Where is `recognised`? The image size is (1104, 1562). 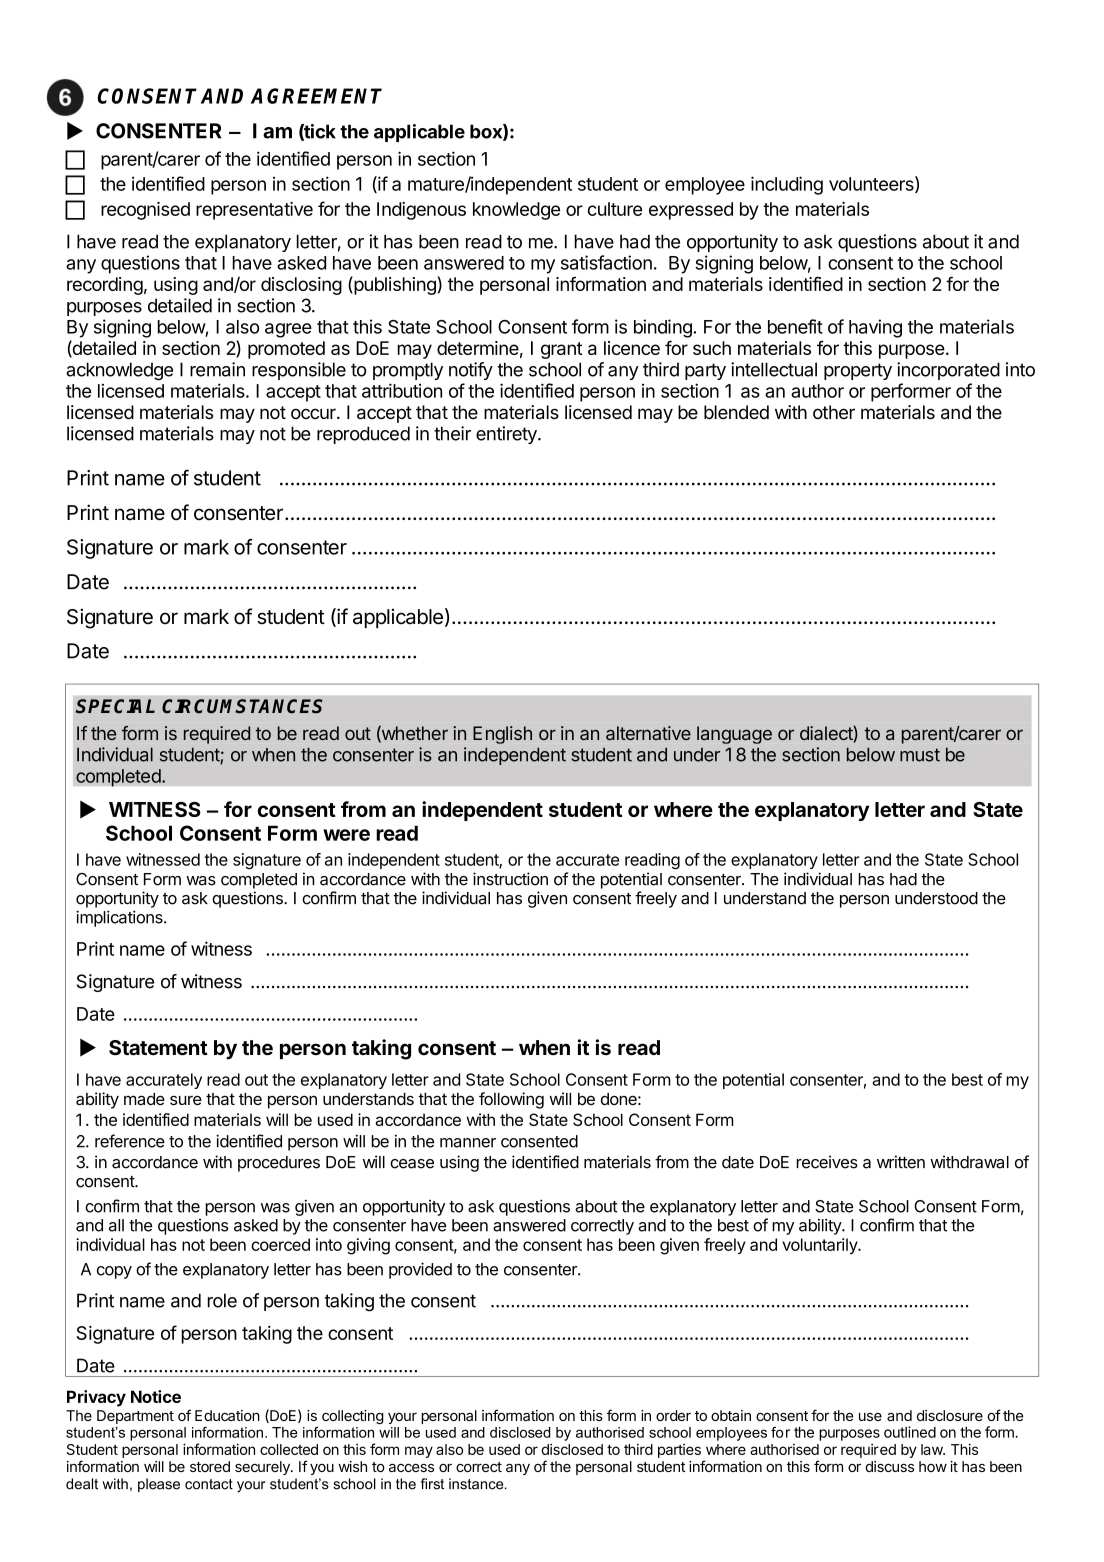 recognised is located at coordinates (145, 211).
